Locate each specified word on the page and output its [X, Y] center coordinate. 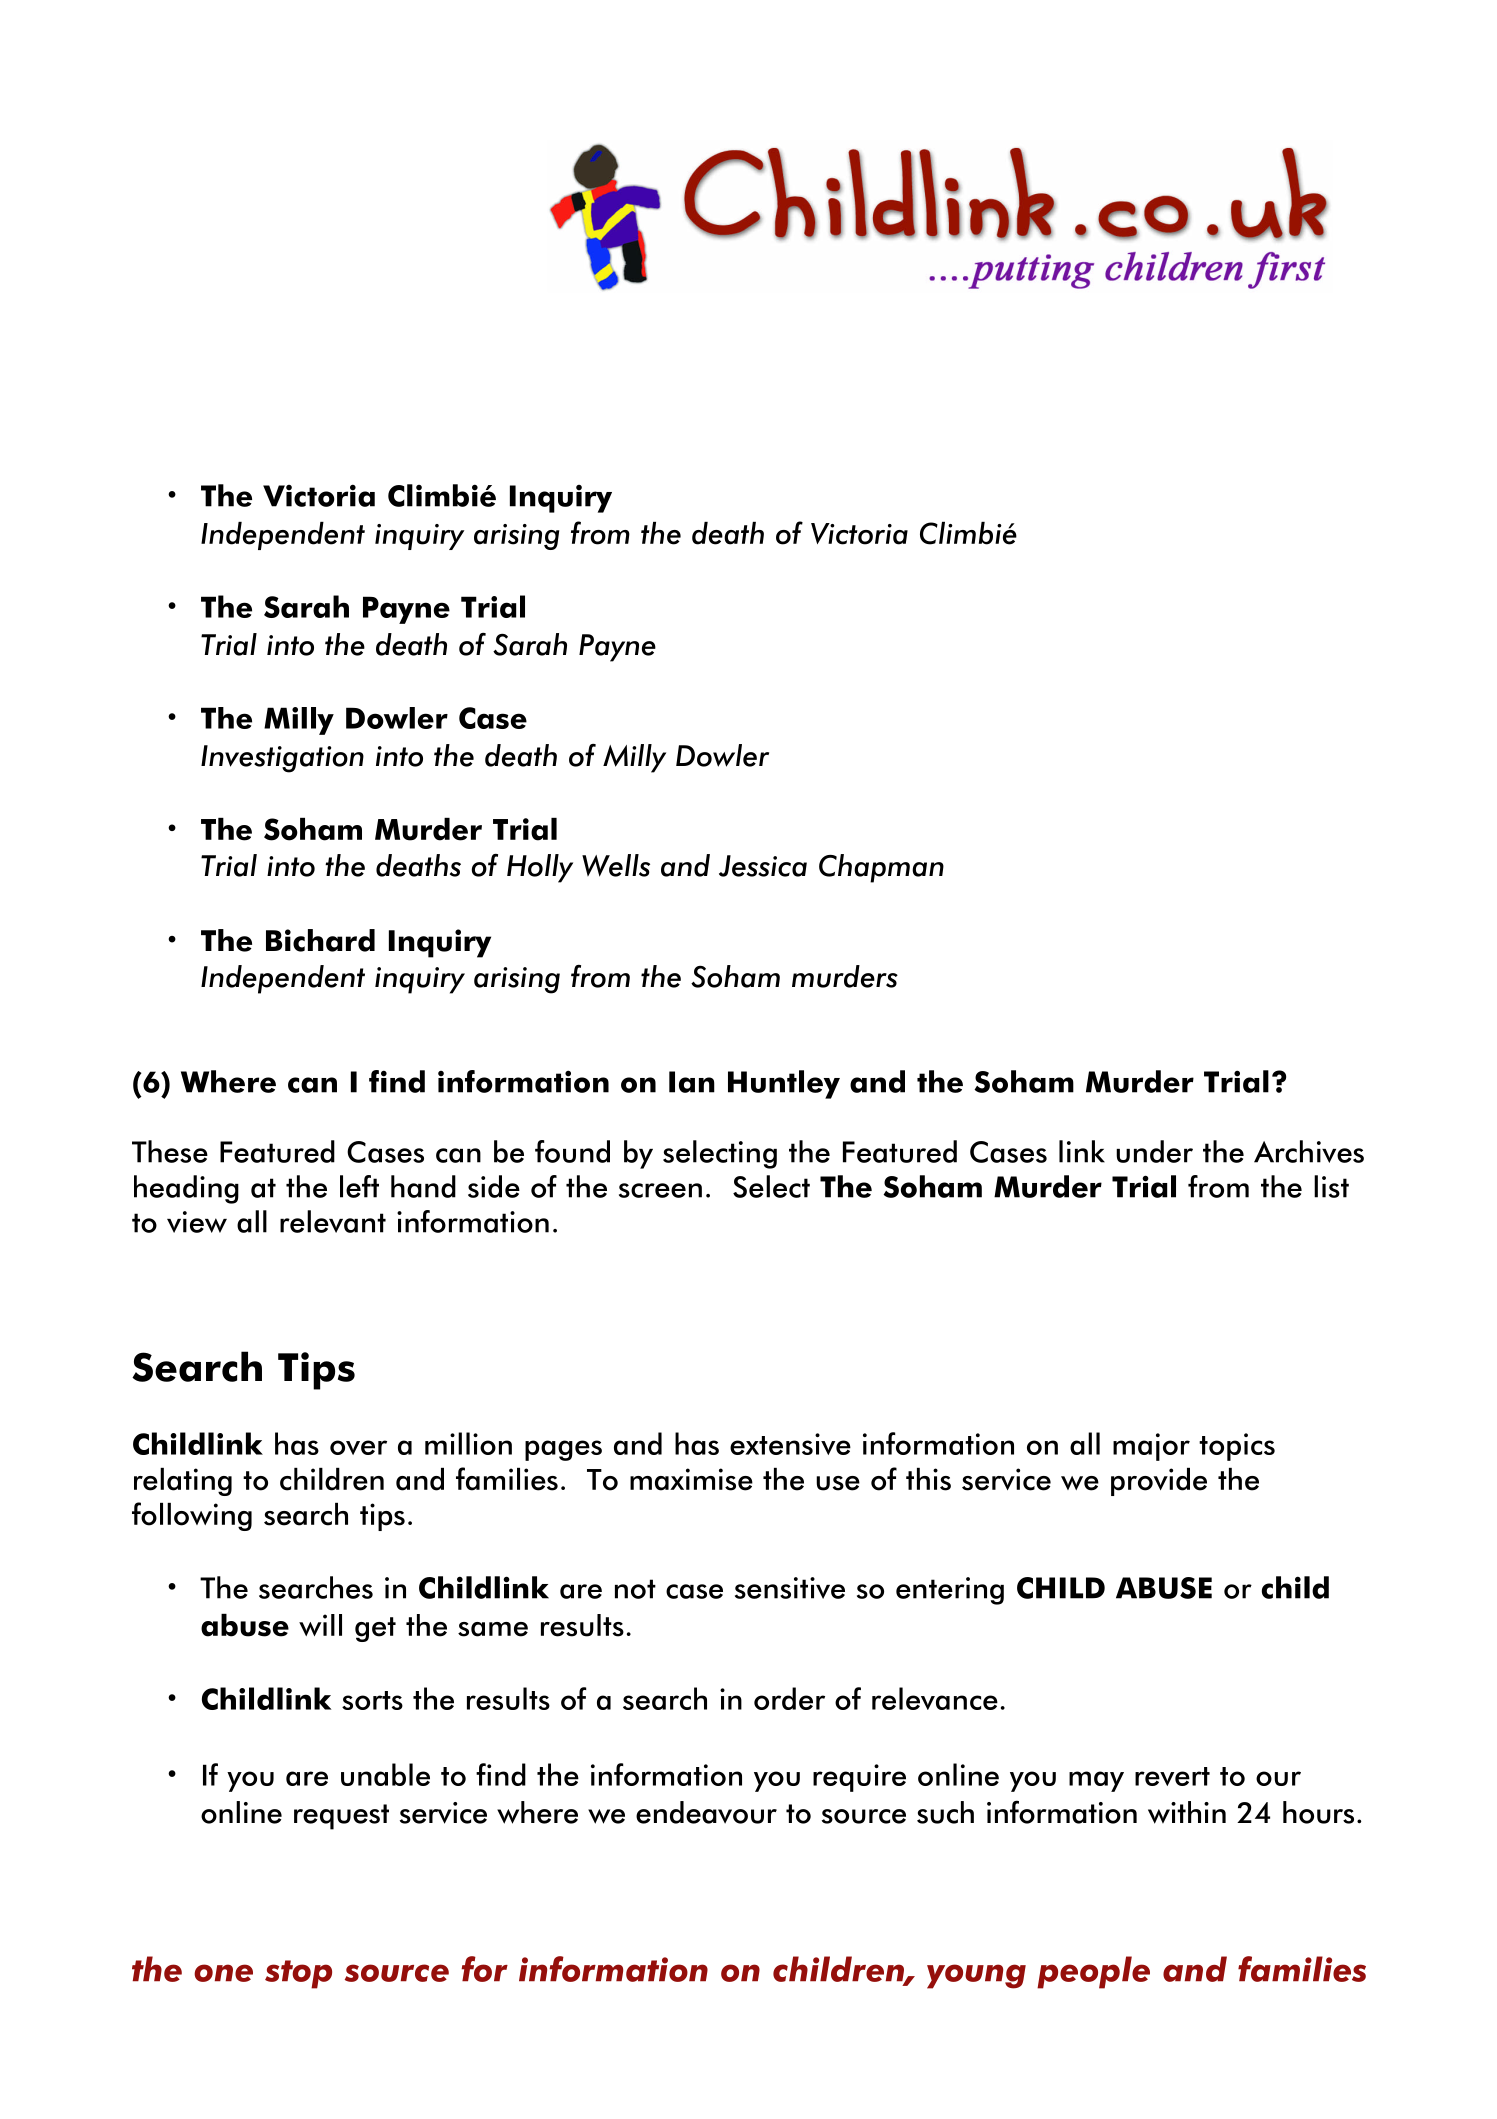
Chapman [881, 868]
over [358, 1447]
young [976, 1976]
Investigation [282, 759]
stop [298, 1974]
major [1151, 1447]
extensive [790, 1444]
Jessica [763, 866]
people [1093, 1972]
